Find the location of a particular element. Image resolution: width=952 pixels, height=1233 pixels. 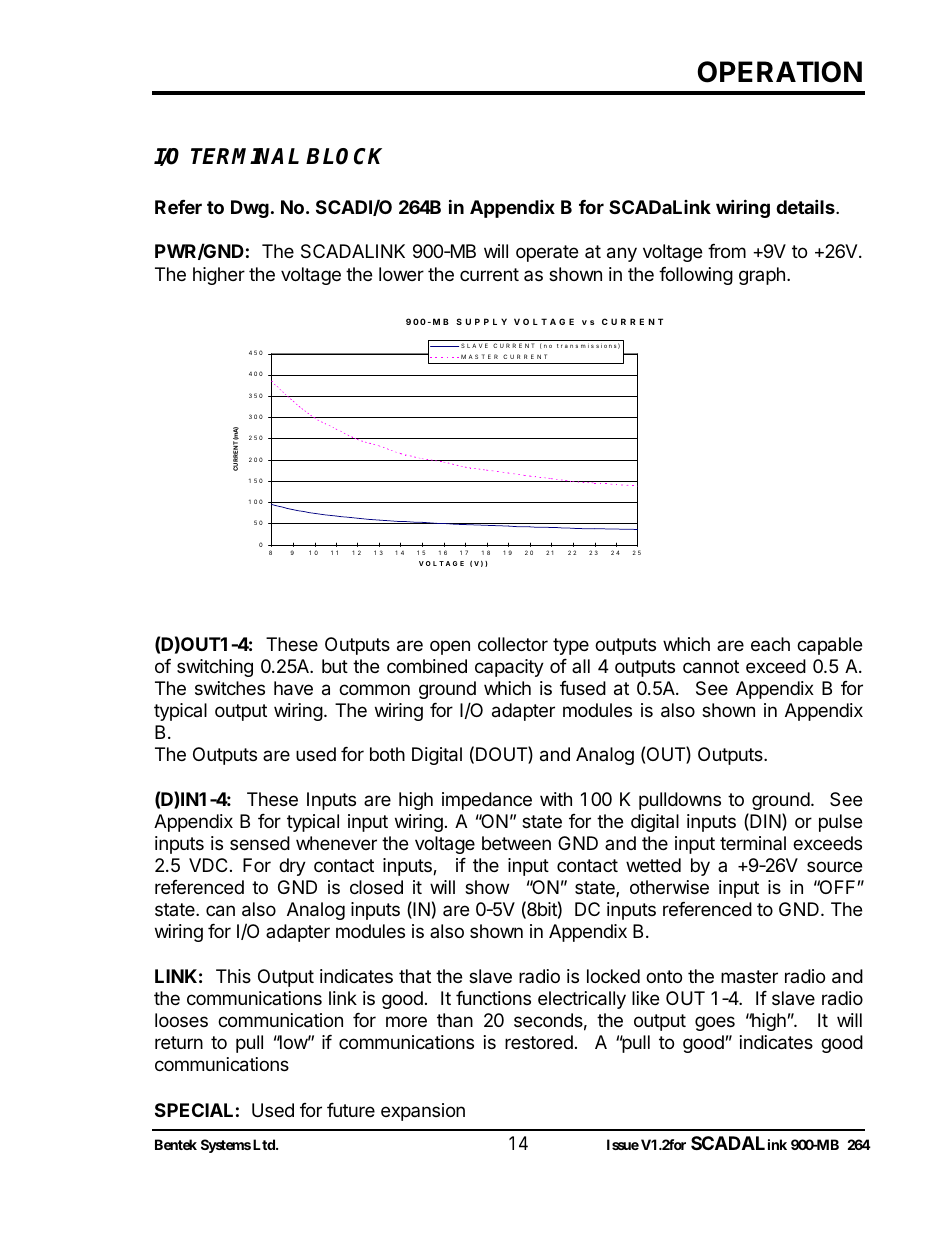

graph is located at coordinates (762, 276).
